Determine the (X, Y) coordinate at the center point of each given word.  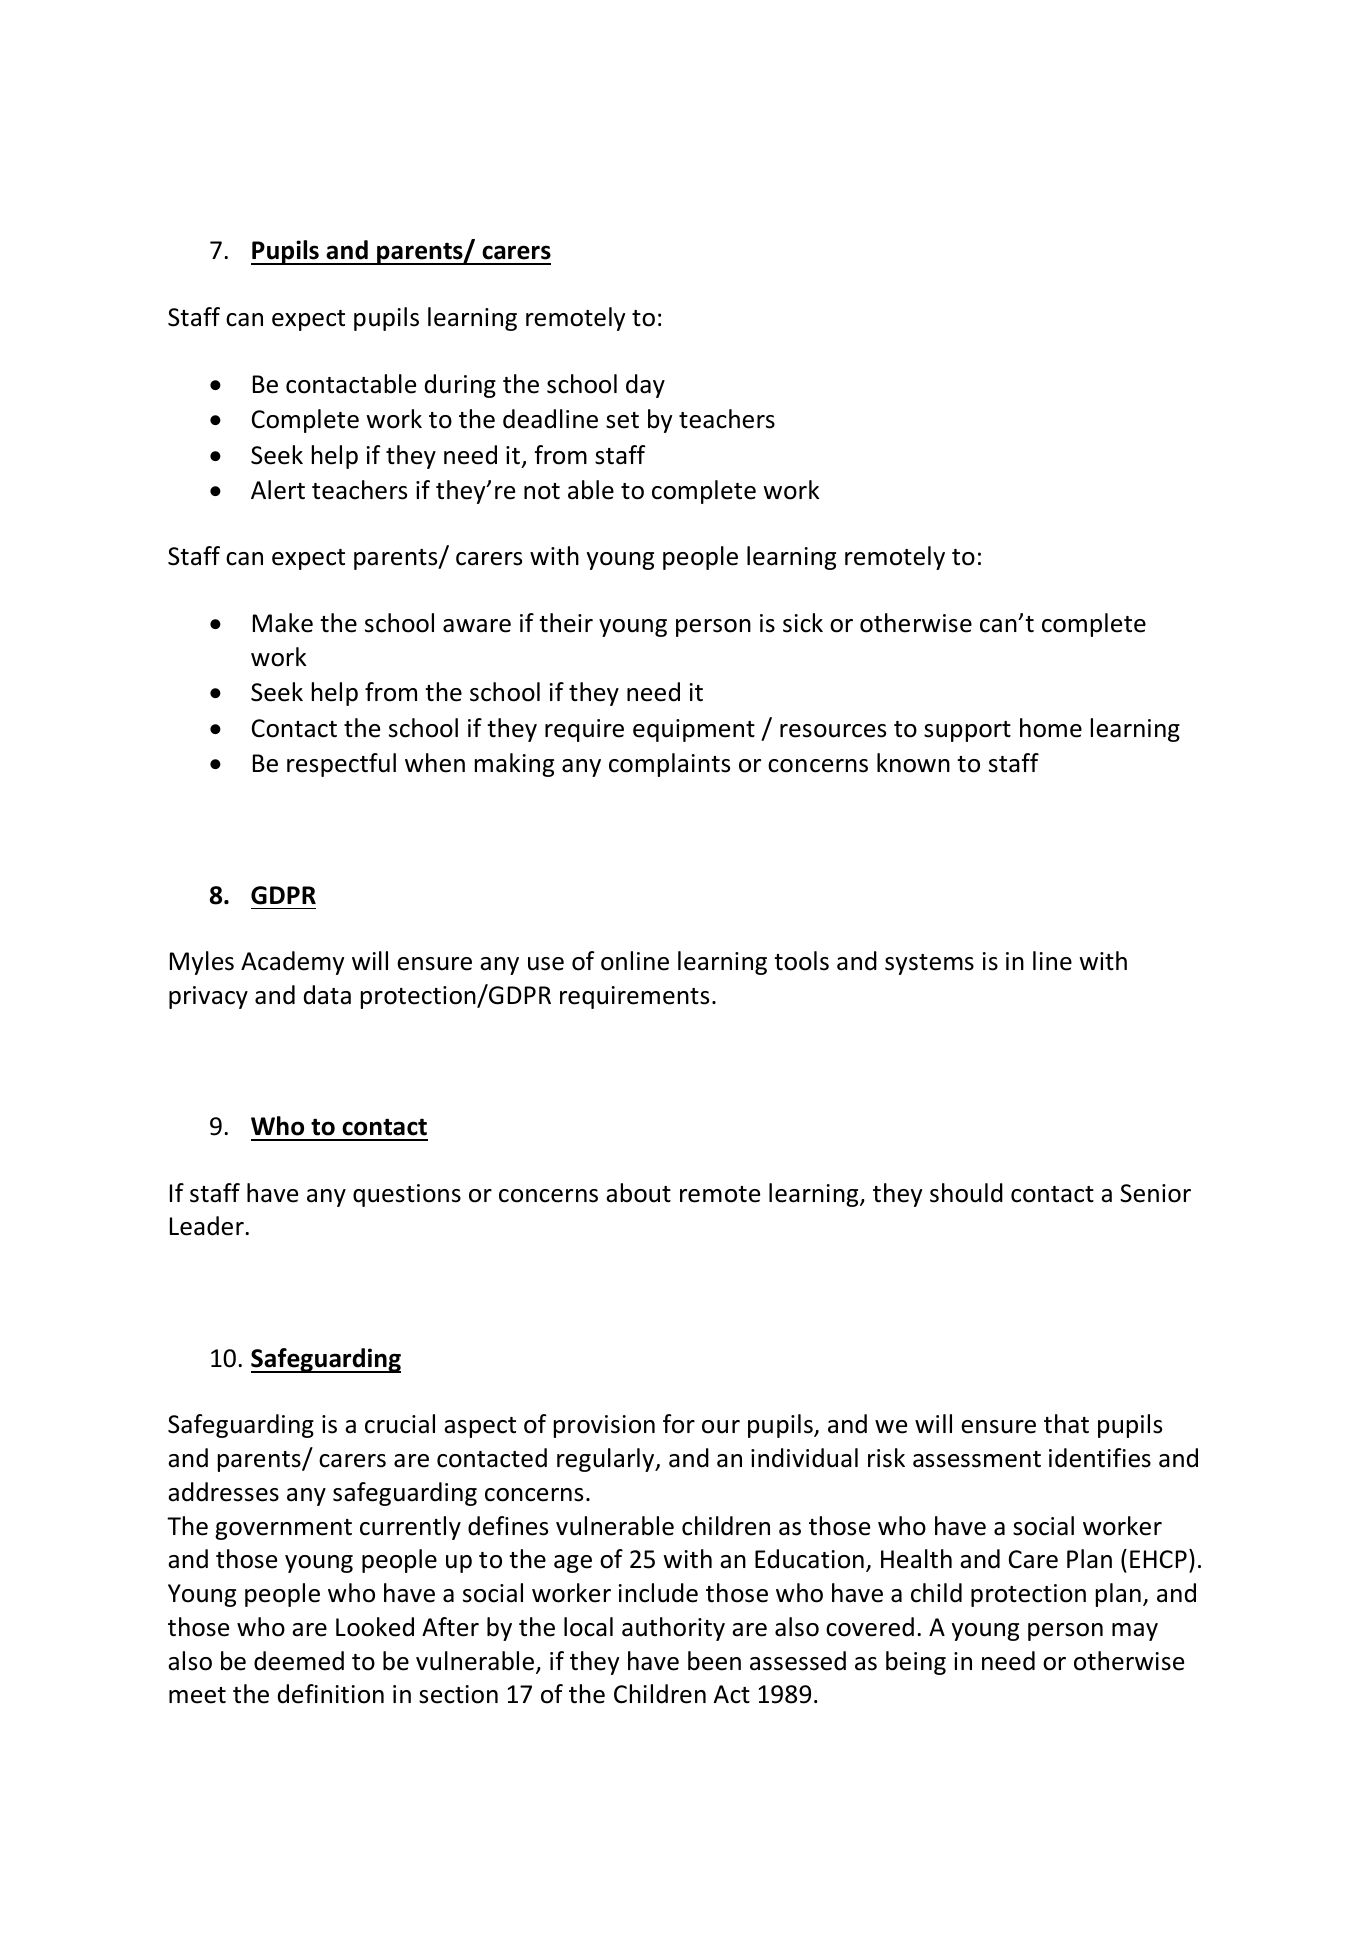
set (622, 420)
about (638, 1193)
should (966, 1193)
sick (803, 623)
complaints (669, 765)
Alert (278, 490)
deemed (299, 1661)
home (1051, 728)
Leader (208, 1226)
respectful (341, 765)
